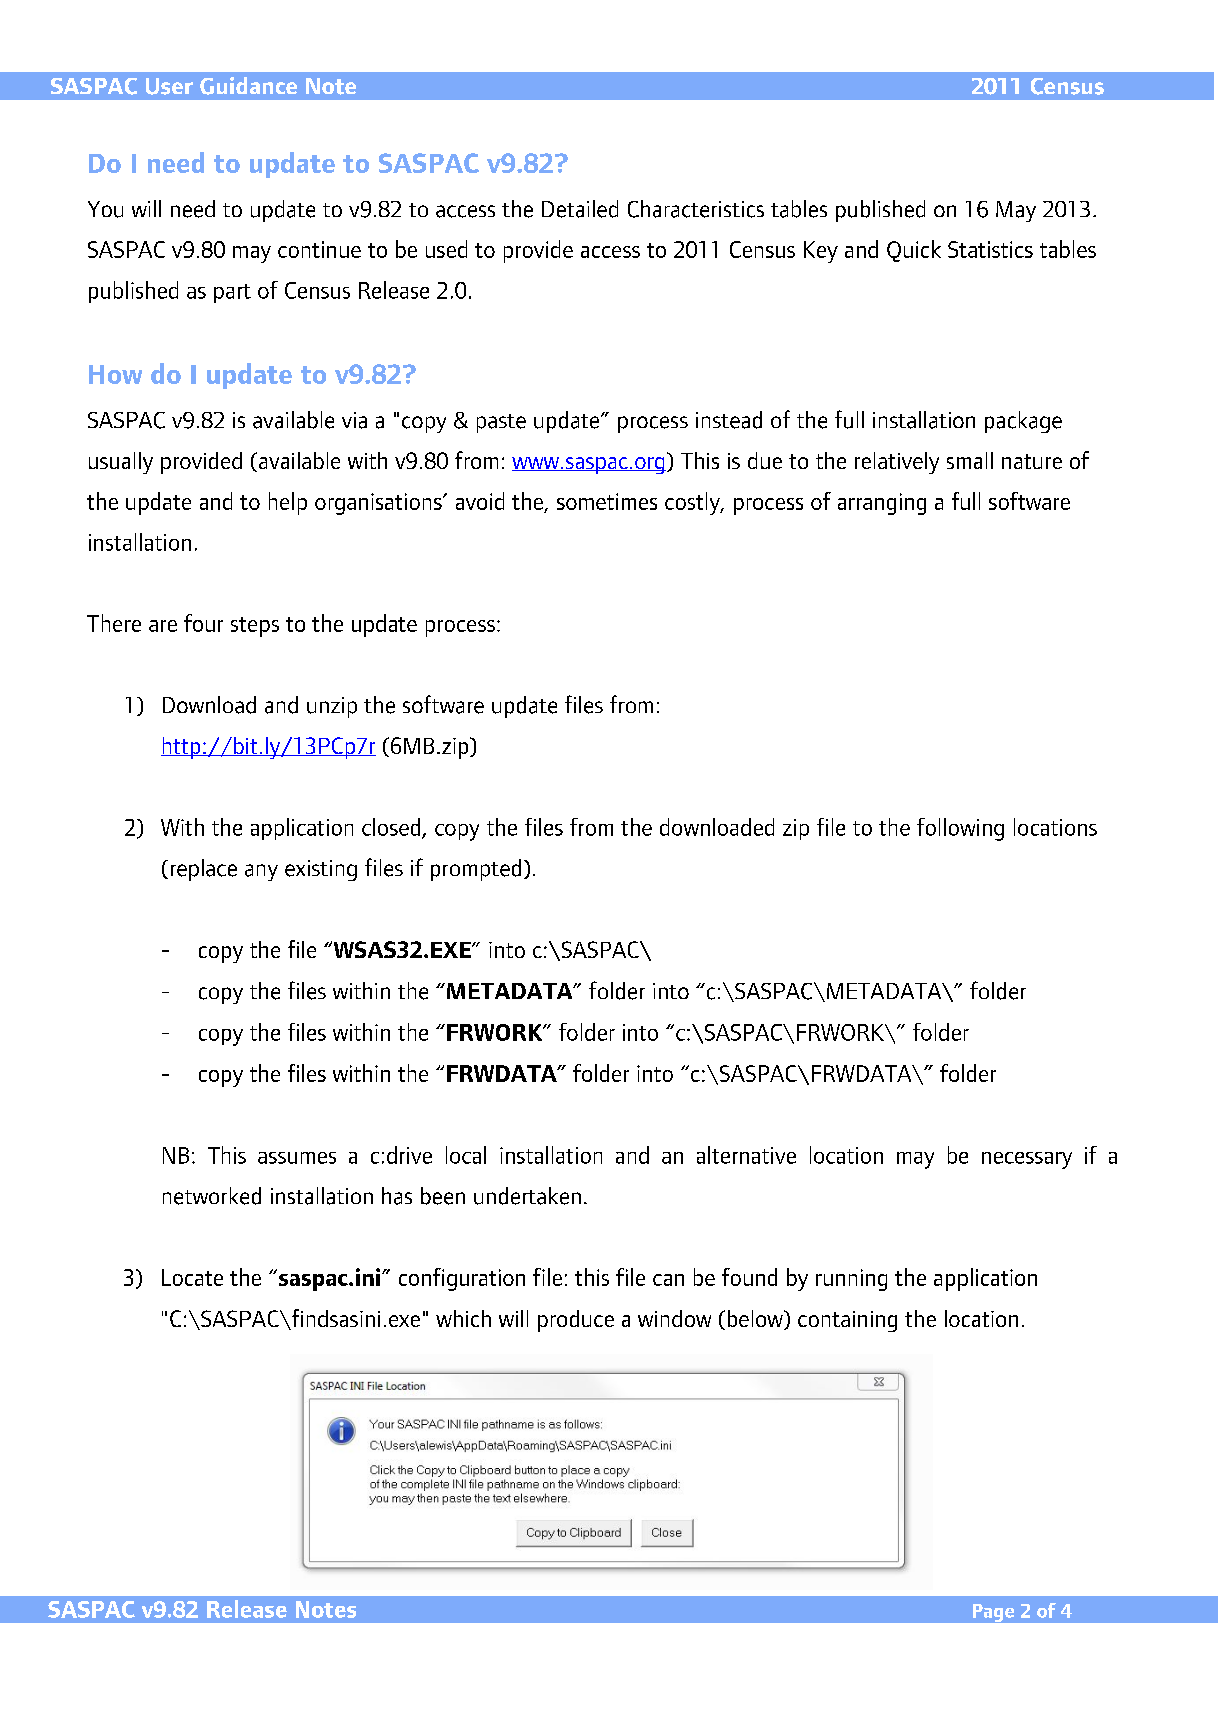  I want to click on four, so click(203, 623).
